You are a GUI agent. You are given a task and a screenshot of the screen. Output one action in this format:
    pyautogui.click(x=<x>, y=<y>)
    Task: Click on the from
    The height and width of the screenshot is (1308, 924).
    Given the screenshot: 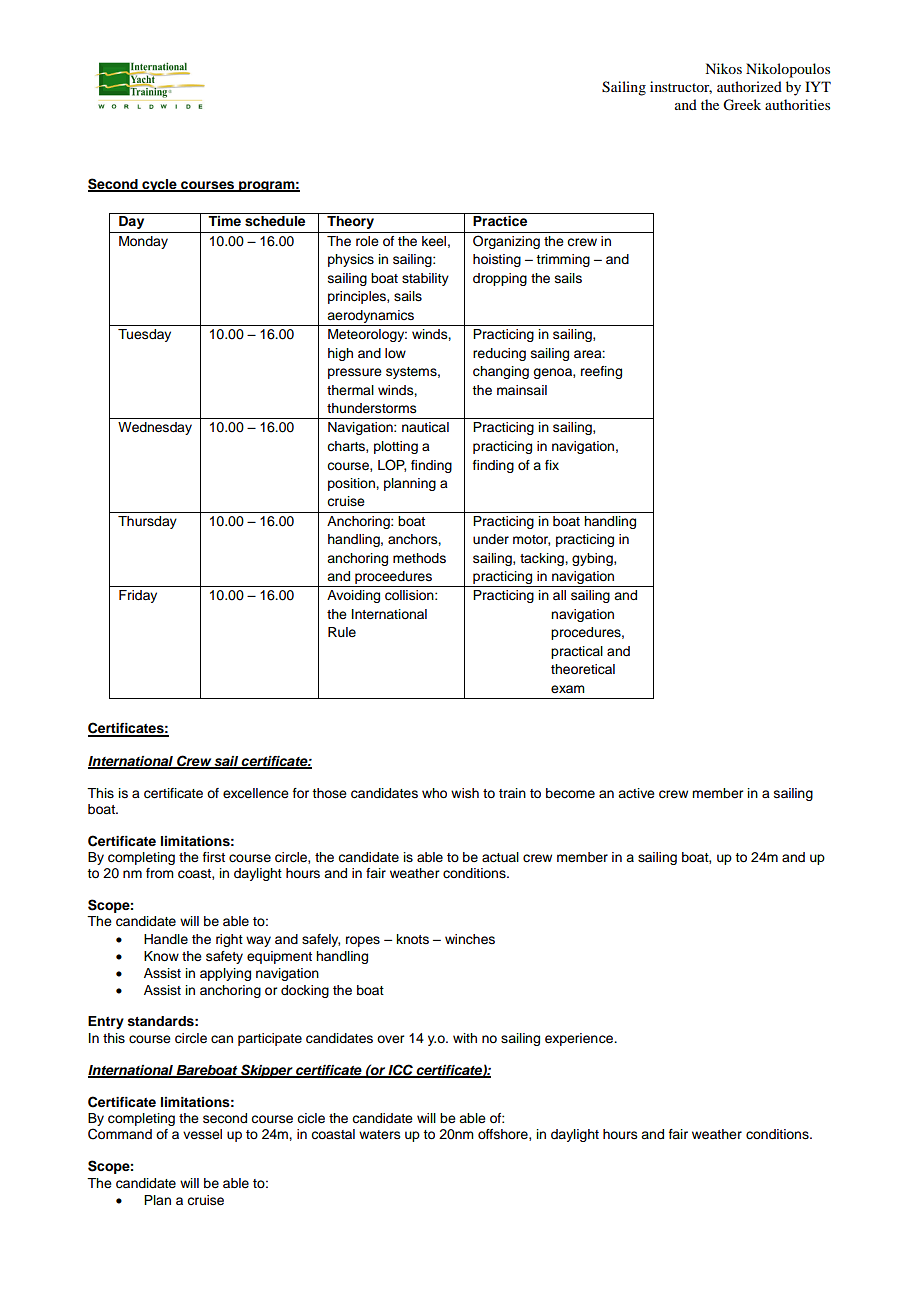 What is the action you would take?
    pyautogui.click(x=160, y=873)
